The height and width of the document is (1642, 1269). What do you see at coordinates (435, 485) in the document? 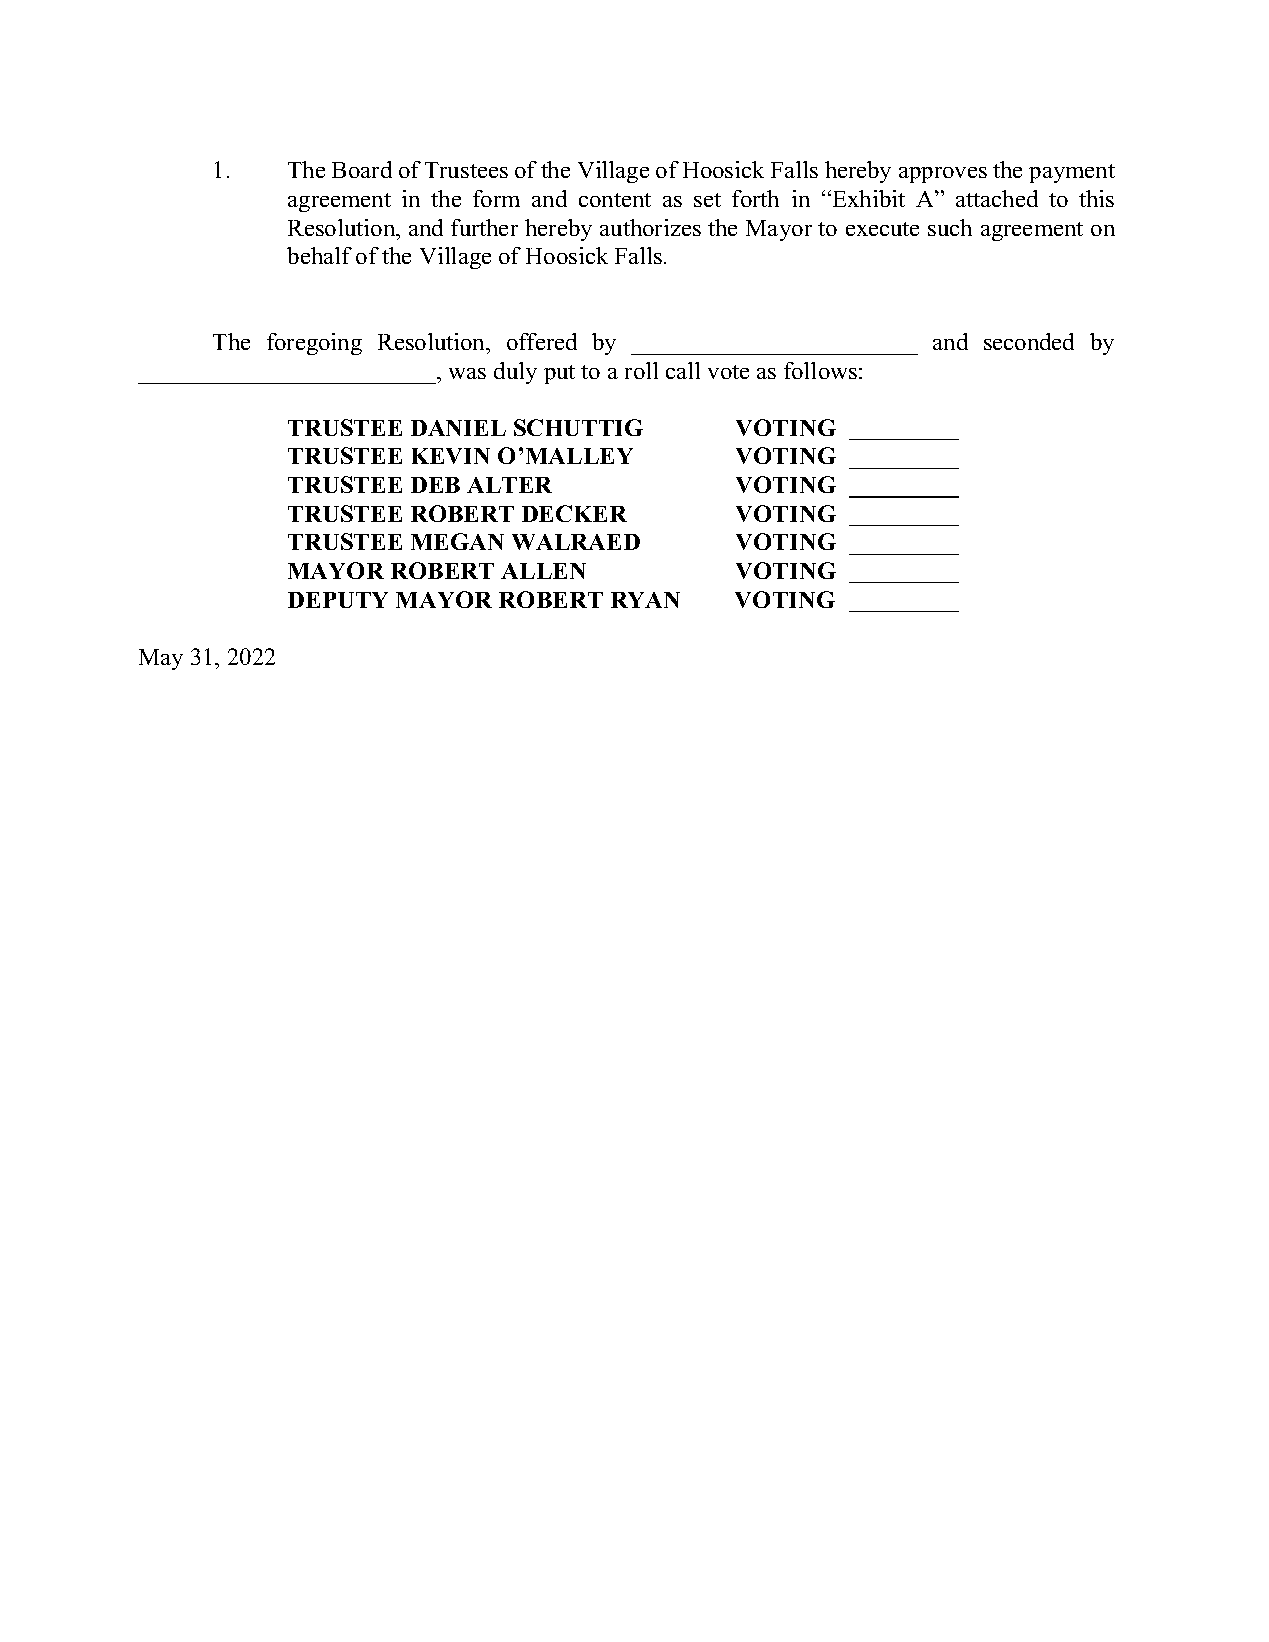
I see `DEB` at bounding box center [435, 485].
